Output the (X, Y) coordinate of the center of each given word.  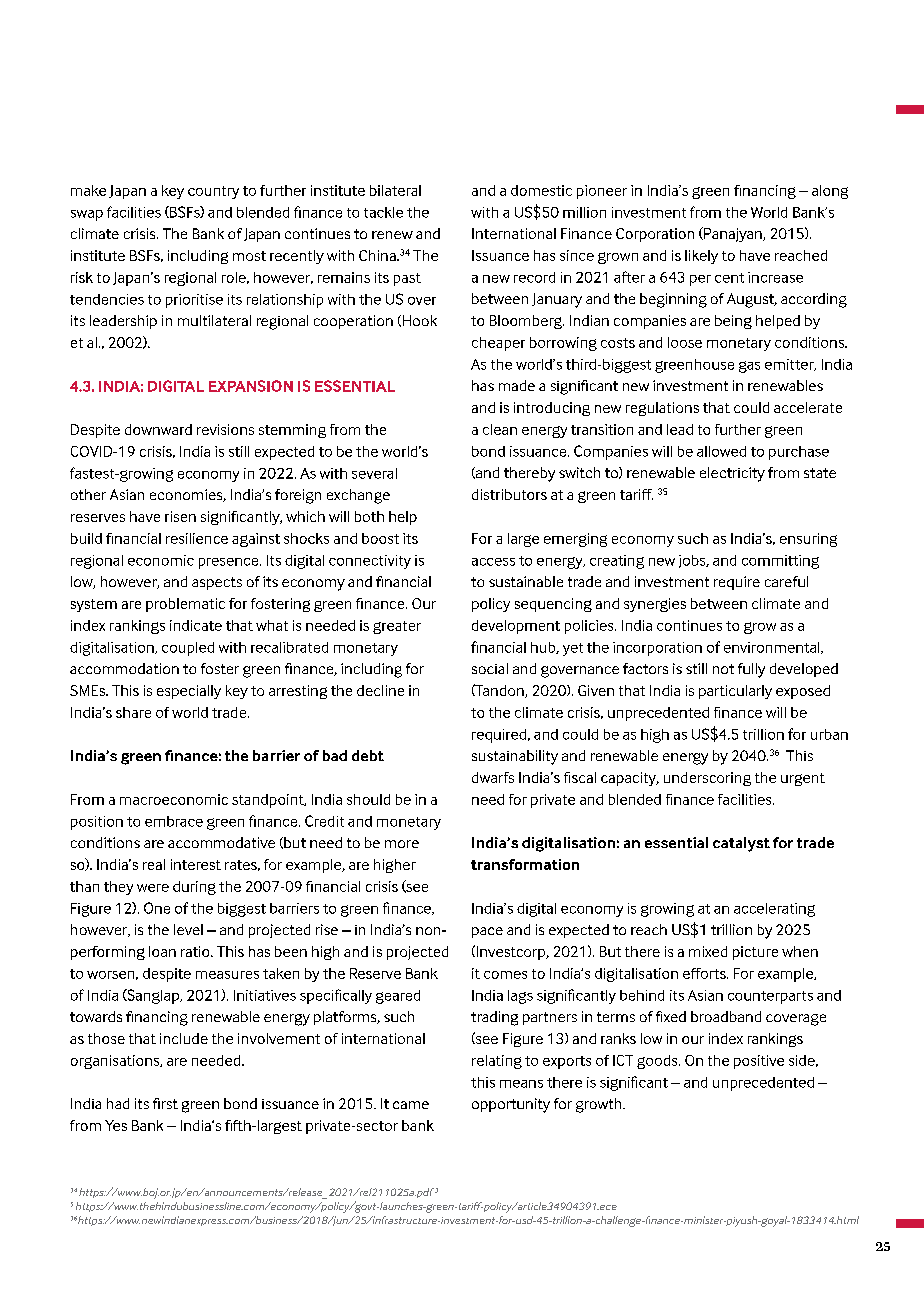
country (213, 192)
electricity (732, 474)
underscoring (707, 779)
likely (701, 257)
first (165, 1103)
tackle (383, 212)
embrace (174, 821)
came (411, 1105)
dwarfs (493, 777)
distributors (509, 494)
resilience (197, 538)
